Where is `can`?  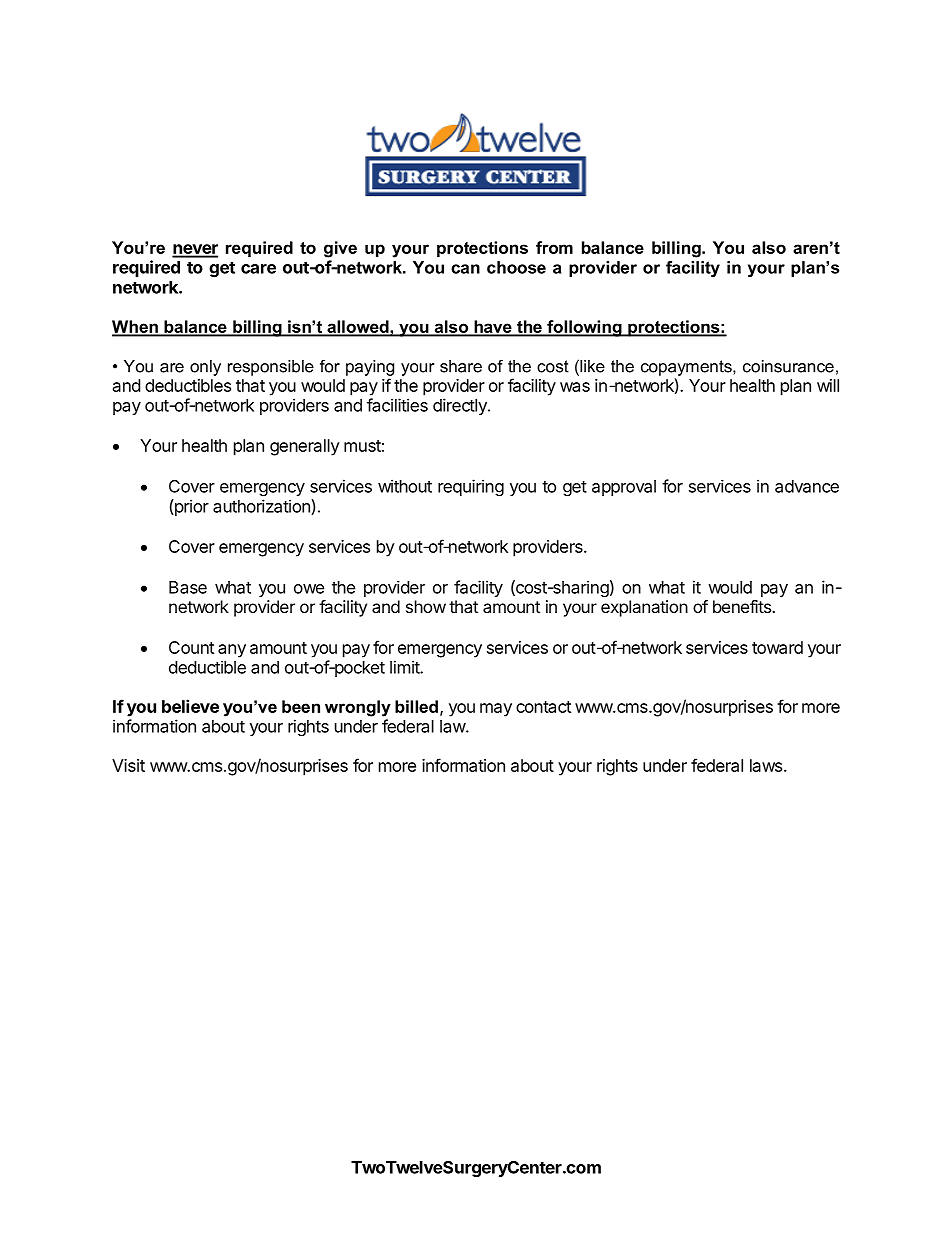
can is located at coordinates (465, 269).
